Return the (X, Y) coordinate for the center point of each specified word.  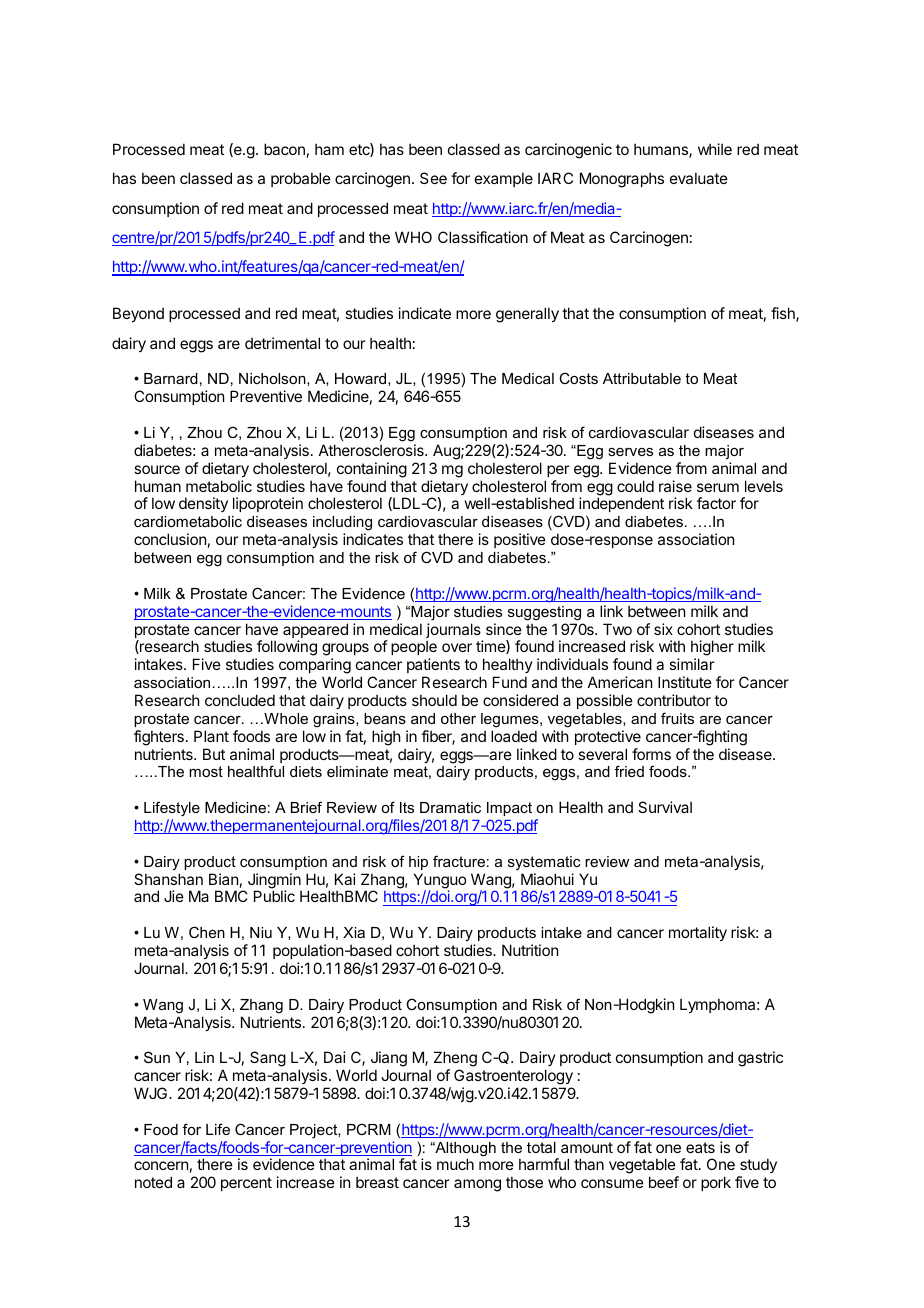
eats (700, 1147)
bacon (284, 149)
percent (246, 1184)
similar (691, 664)
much (455, 1164)
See (433, 178)
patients (433, 665)
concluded (240, 700)
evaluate (699, 178)
